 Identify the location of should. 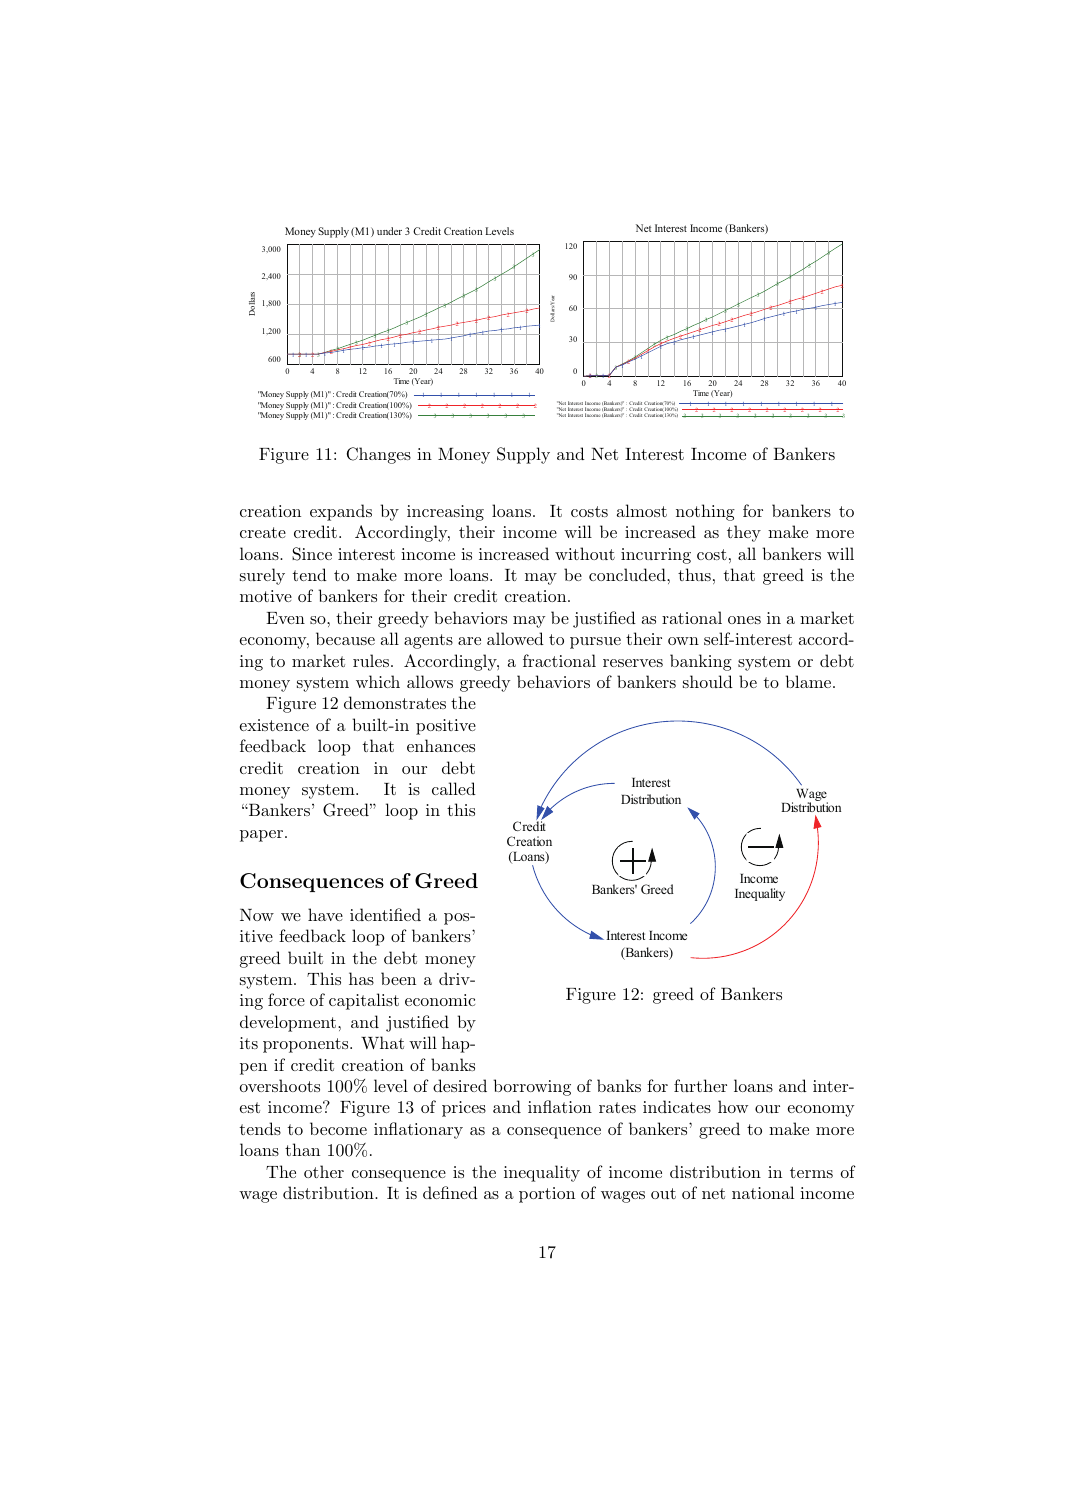
(708, 681).
